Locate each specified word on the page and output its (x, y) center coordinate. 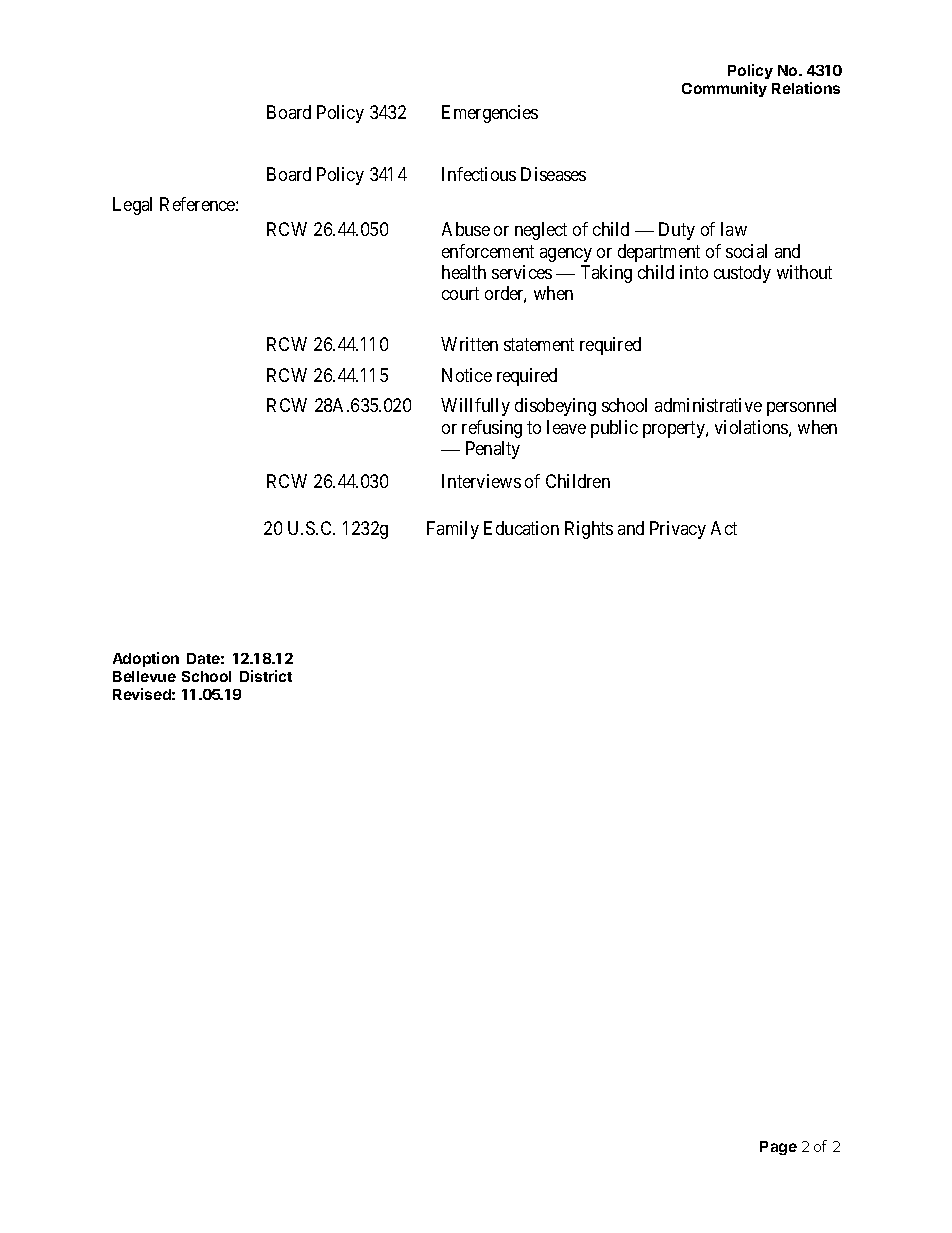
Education (521, 528)
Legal (132, 206)
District (266, 676)
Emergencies (490, 114)
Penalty (493, 450)
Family (453, 530)
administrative (708, 405)
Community (724, 89)
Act (724, 528)
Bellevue (144, 676)
